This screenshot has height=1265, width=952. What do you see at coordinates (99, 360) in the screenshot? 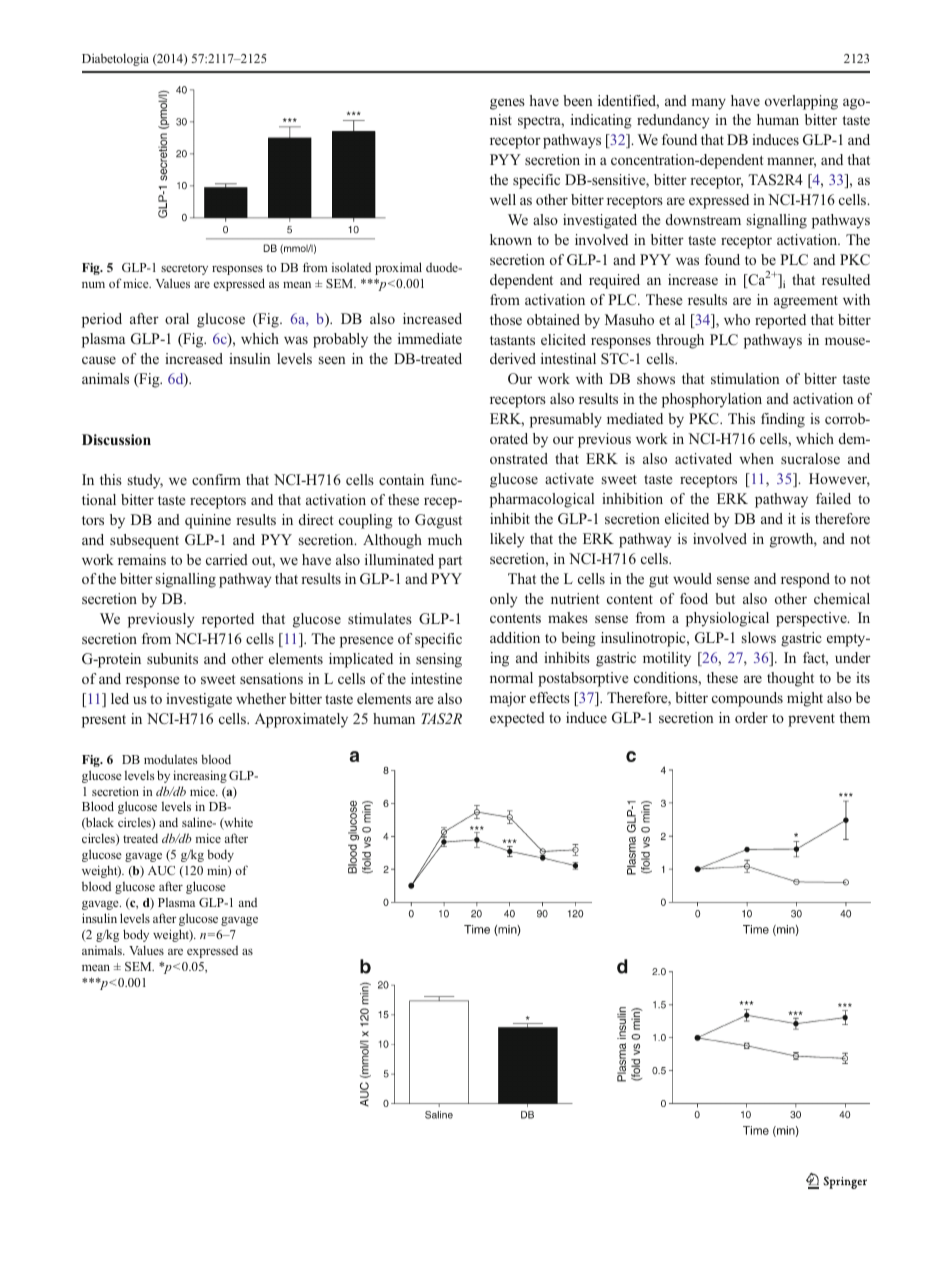
I see `cause` at bounding box center [99, 360].
